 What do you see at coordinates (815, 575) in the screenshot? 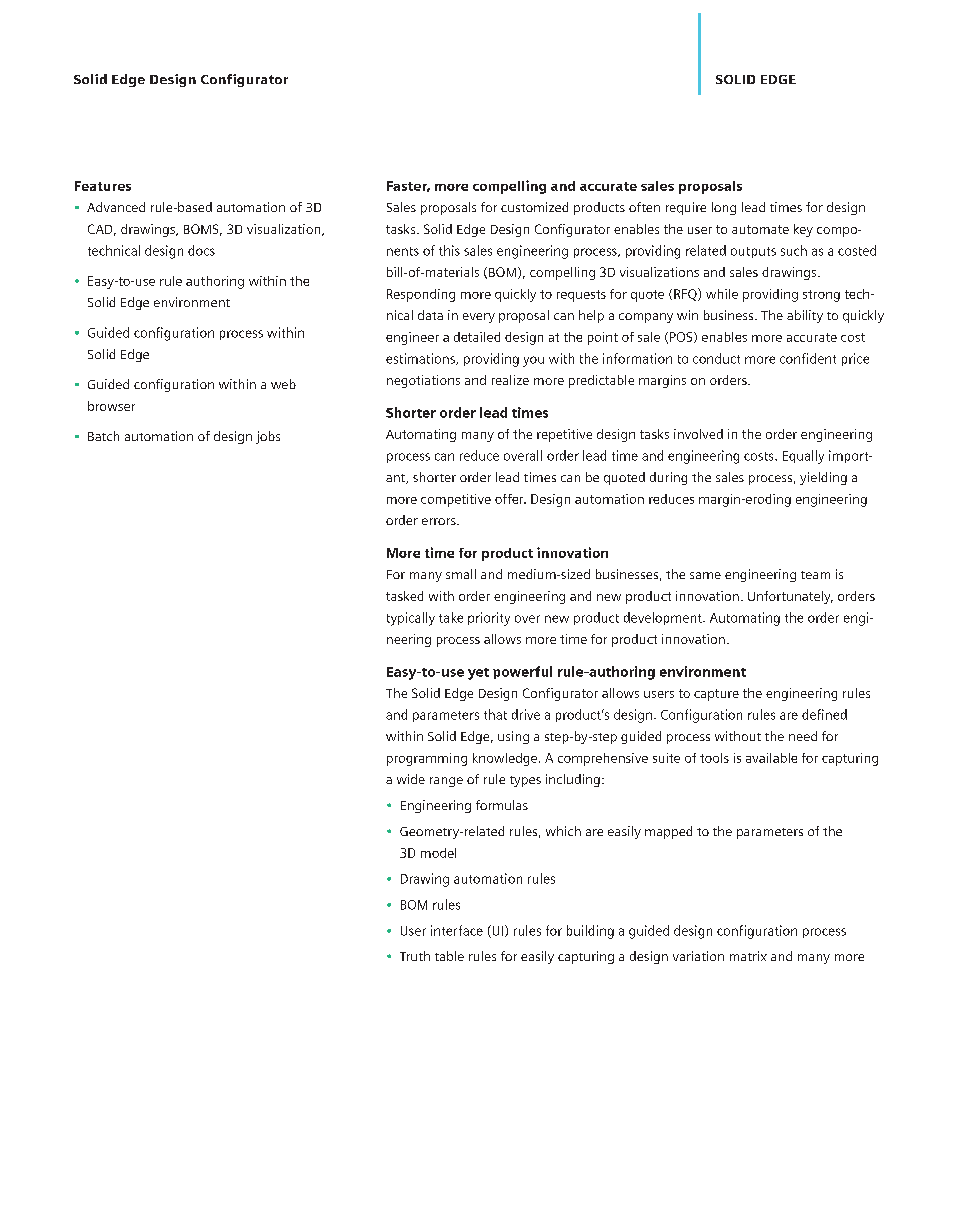
I see `team` at bounding box center [815, 575].
